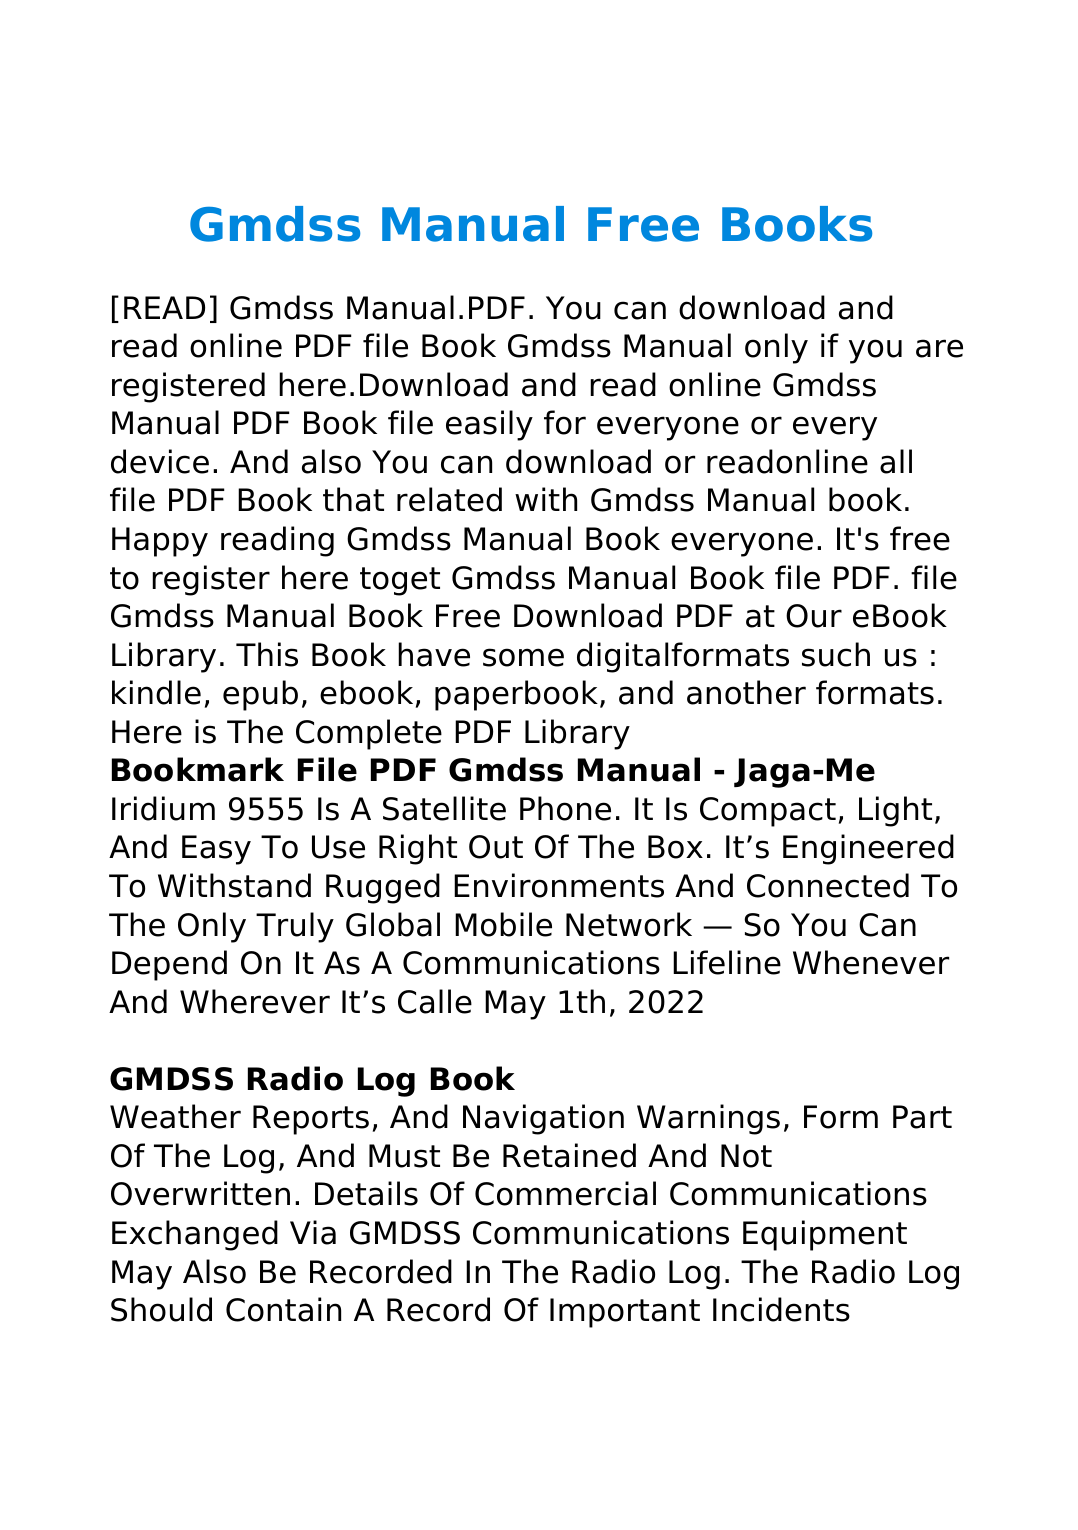 Image resolution: width=1078 pixels, height=1530 pixels. I want to click on Reports, so click(311, 1120).
